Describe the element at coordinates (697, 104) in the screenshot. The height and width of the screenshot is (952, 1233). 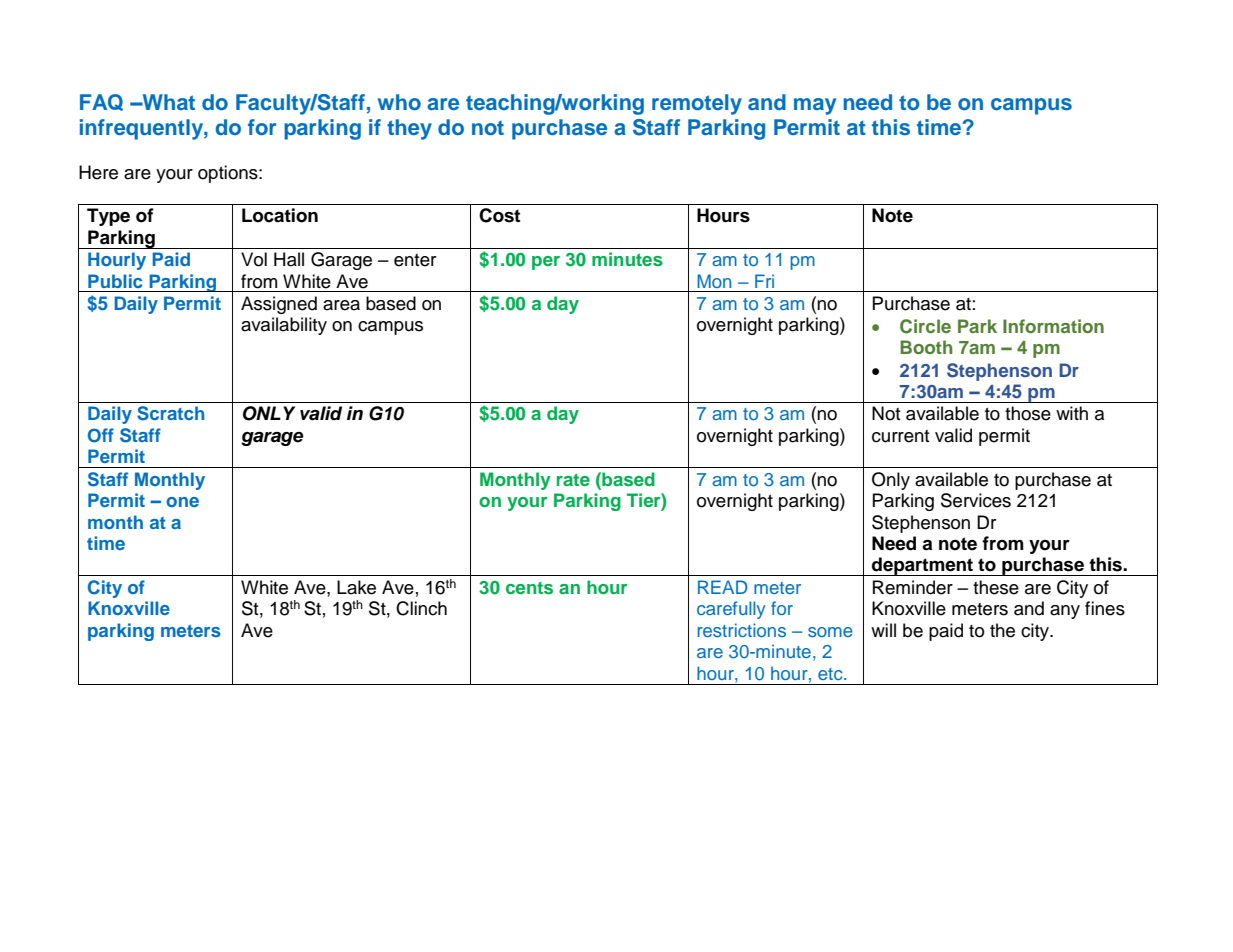
I see `remotely` at that location.
